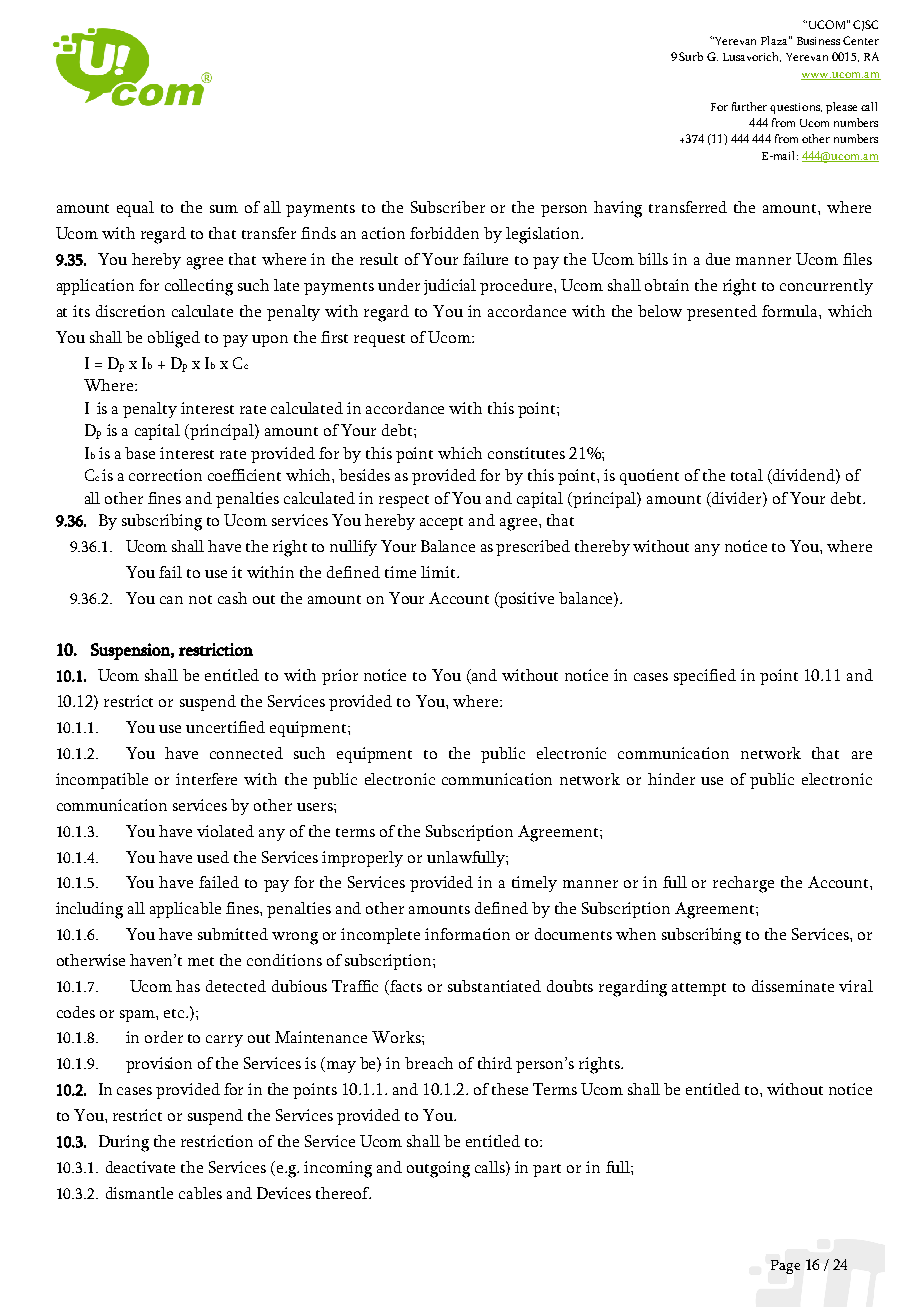 Image resolution: width=924 pixels, height=1307 pixels. What do you see at coordinates (200, 1193) in the page?
I see `cables` at bounding box center [200, 1193].
